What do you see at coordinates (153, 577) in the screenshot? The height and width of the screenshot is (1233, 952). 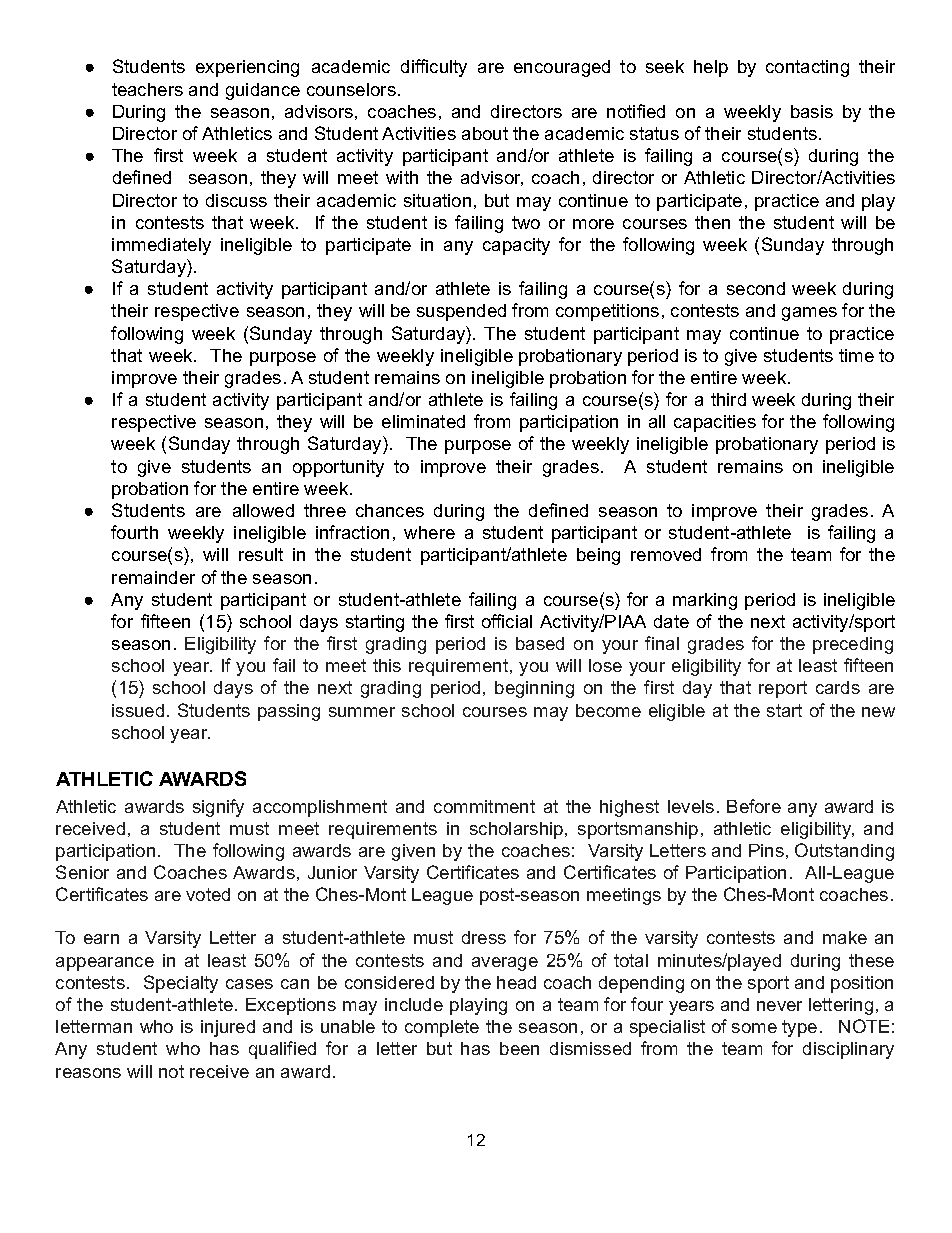 I see `remainder` at bounding box center [153, 577].
